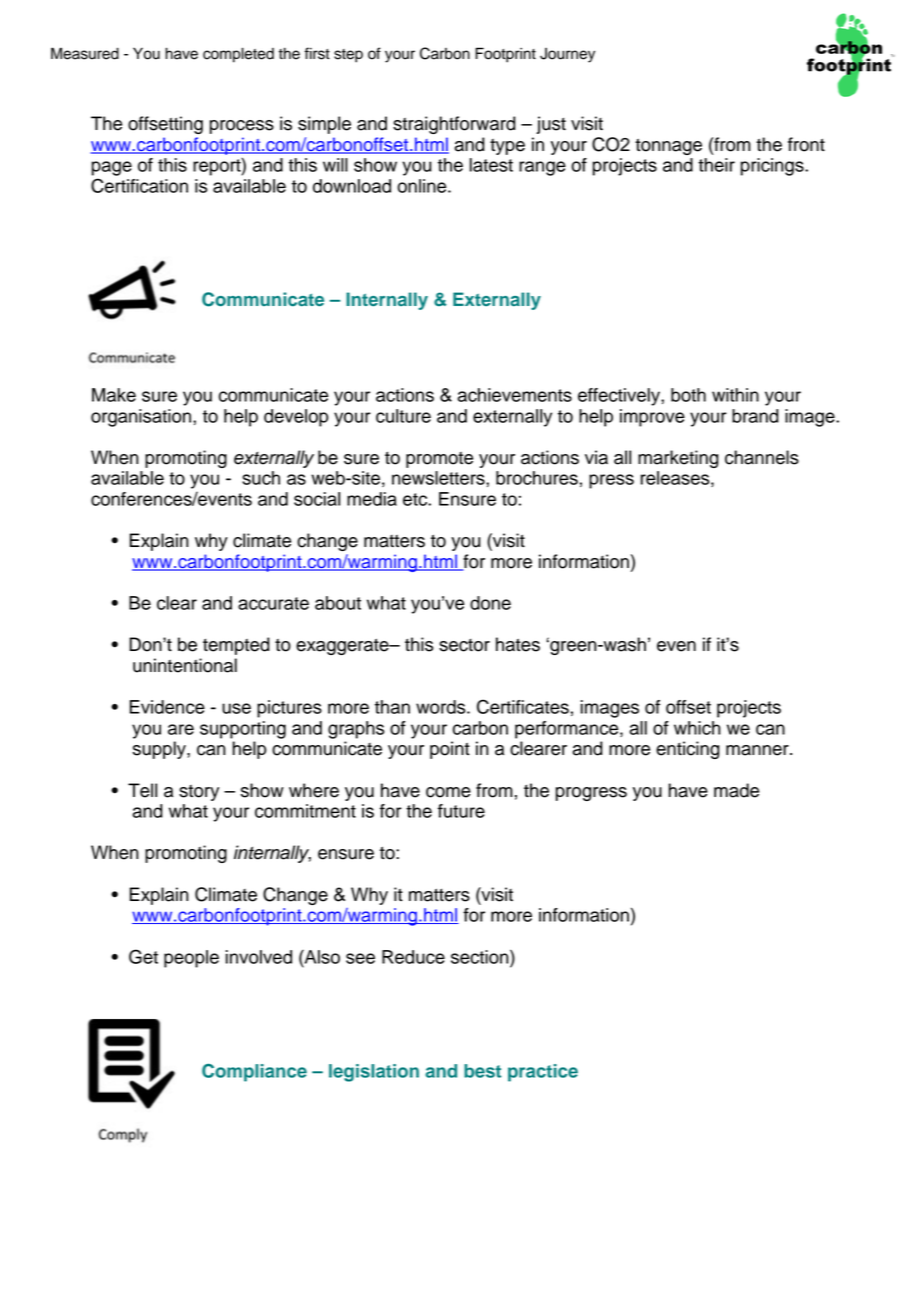  I want to click on marketing, so click(678, 459).
